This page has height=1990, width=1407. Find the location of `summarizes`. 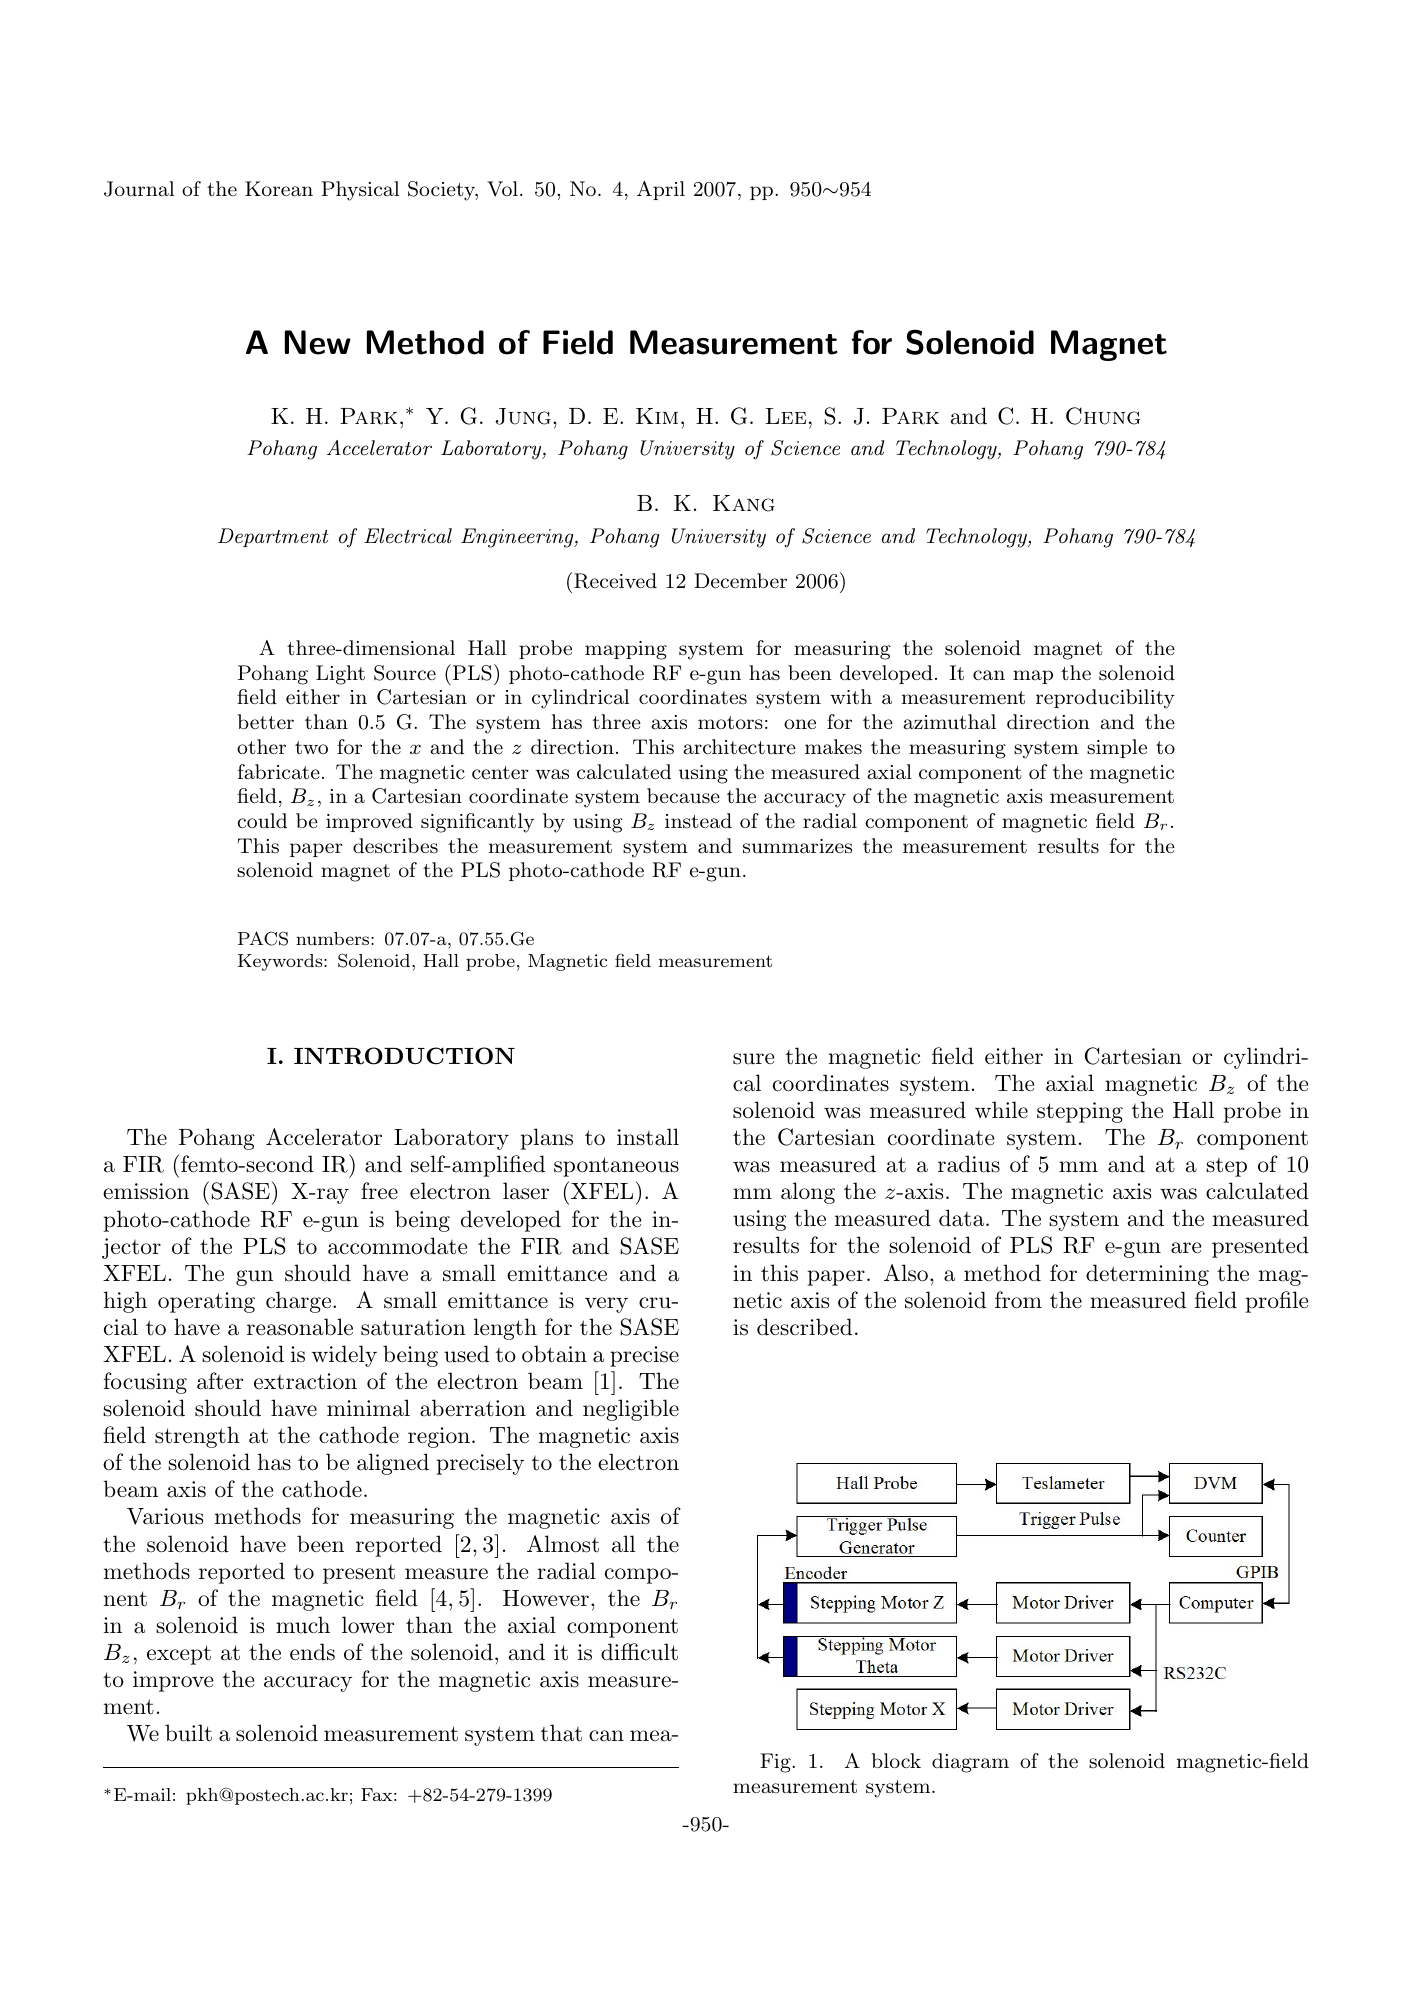

summarizes is located at coordinates (797, 846).
